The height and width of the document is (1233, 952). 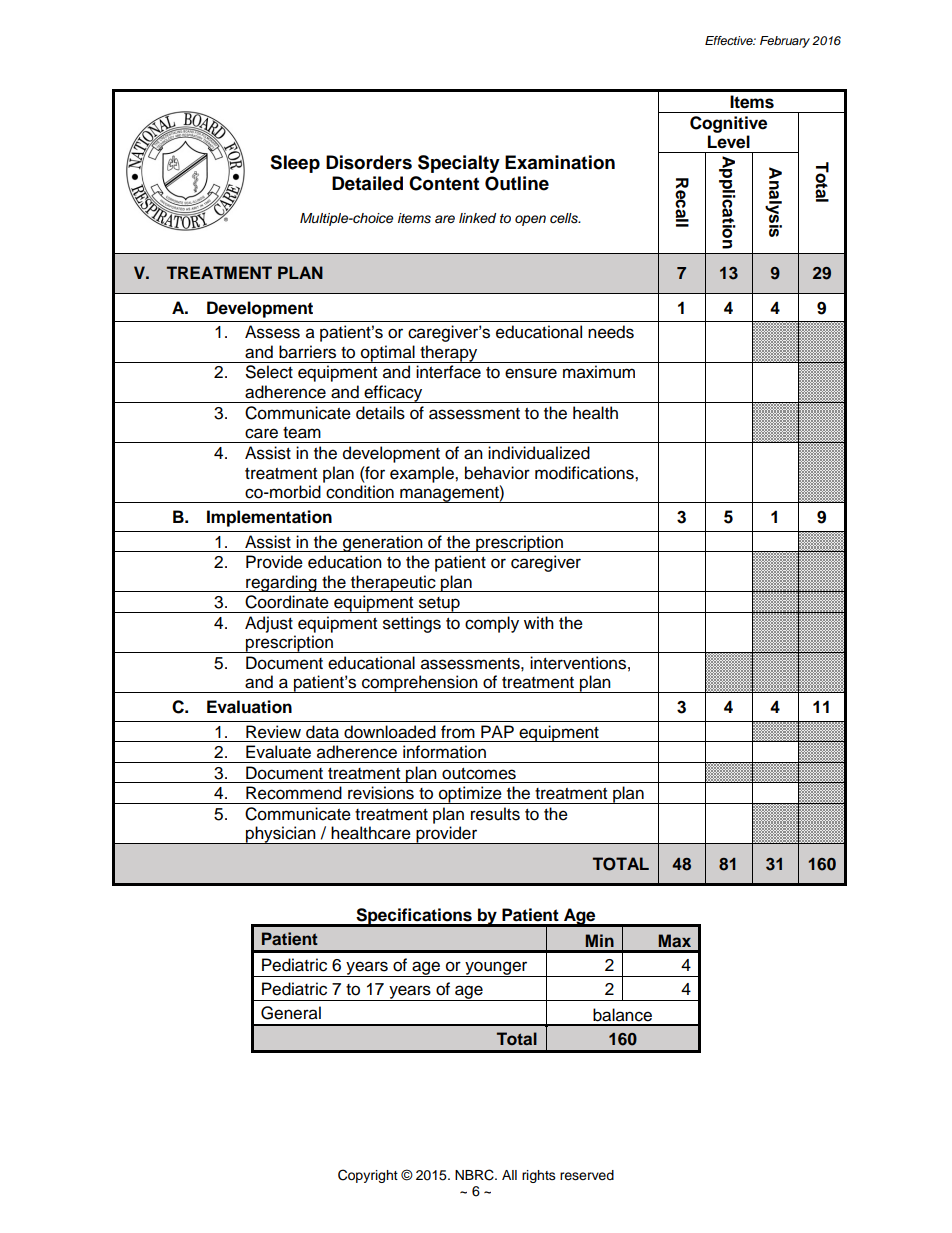 What do you see at coordinates (495, 814) in the document?
I see `results` at bounding box center [495, 814].
